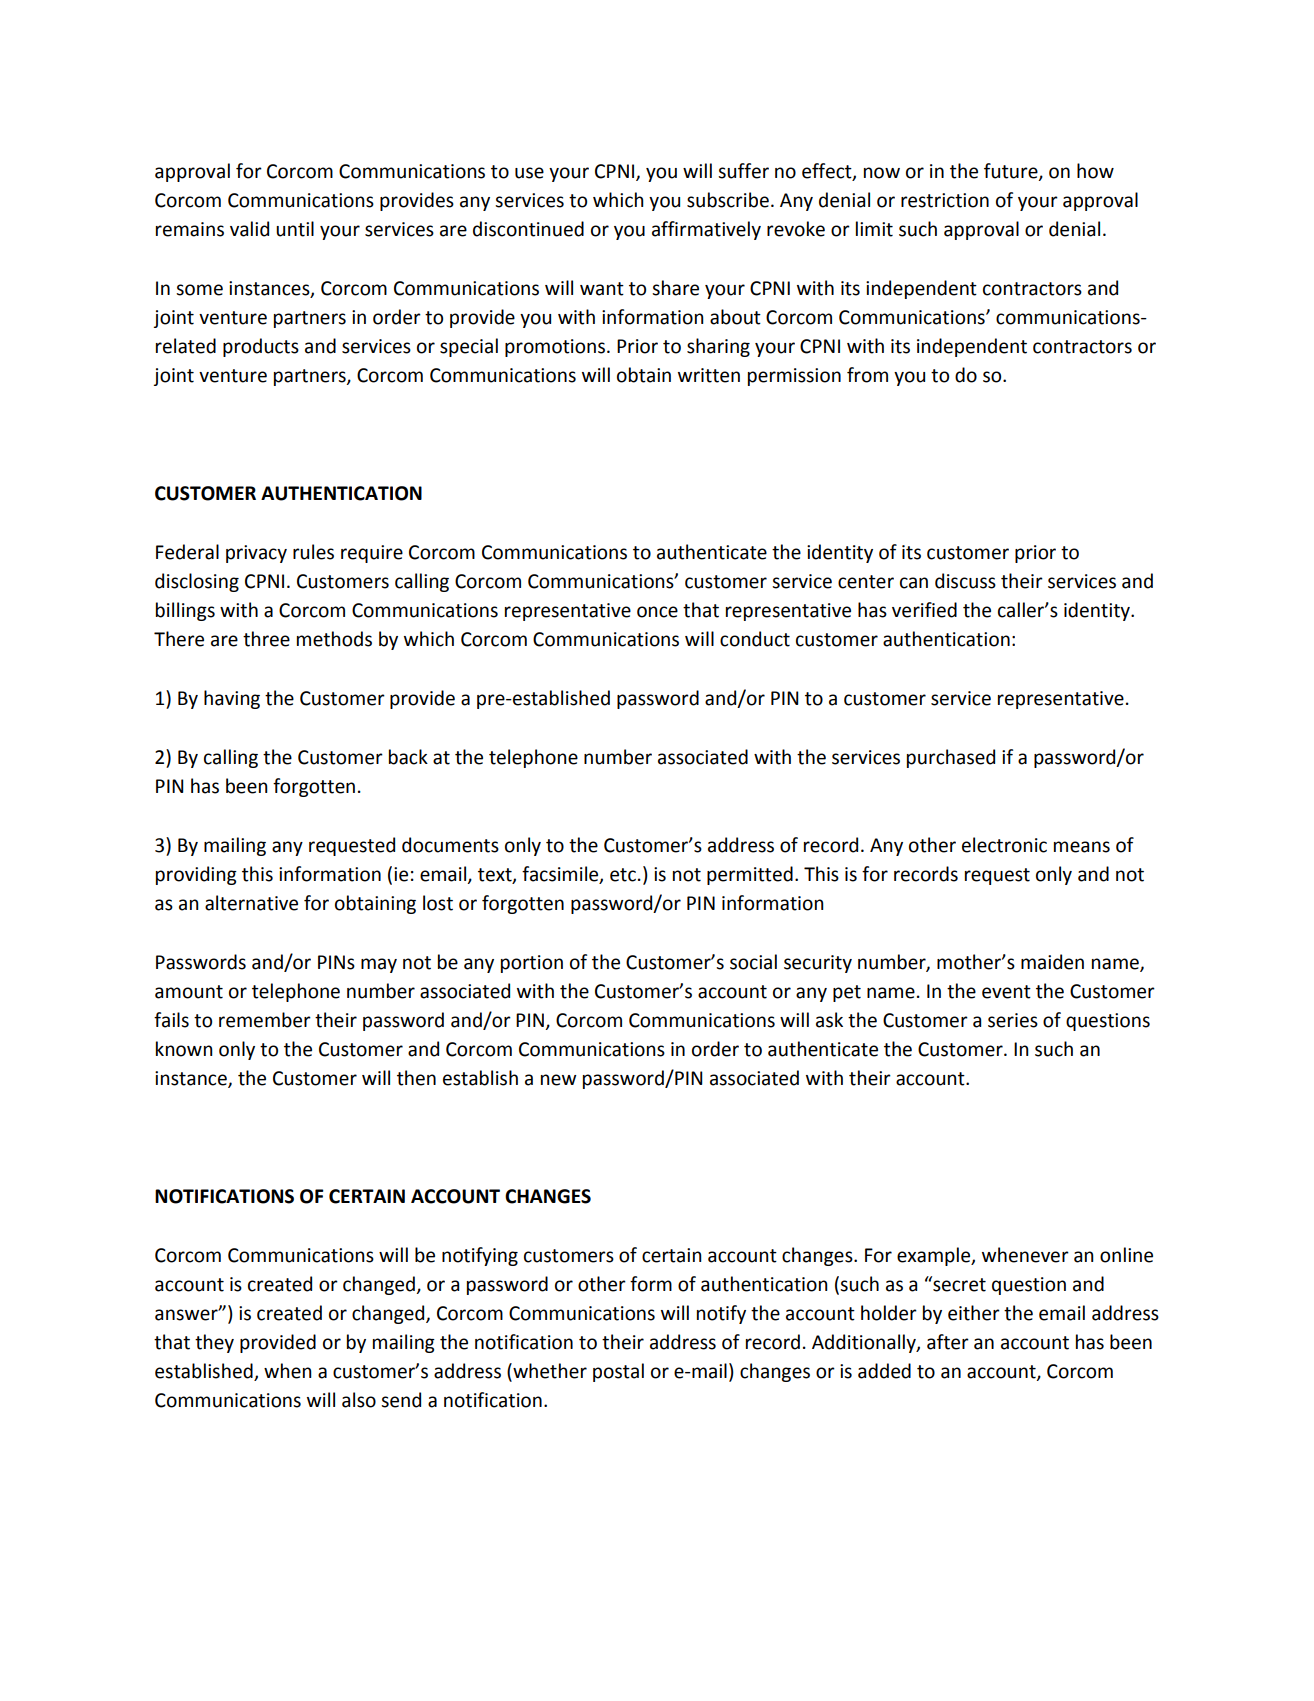 This page has width=1314, height=1701. Describe the element at coordinates (408, 757) in the page. I see `back` at that location.
